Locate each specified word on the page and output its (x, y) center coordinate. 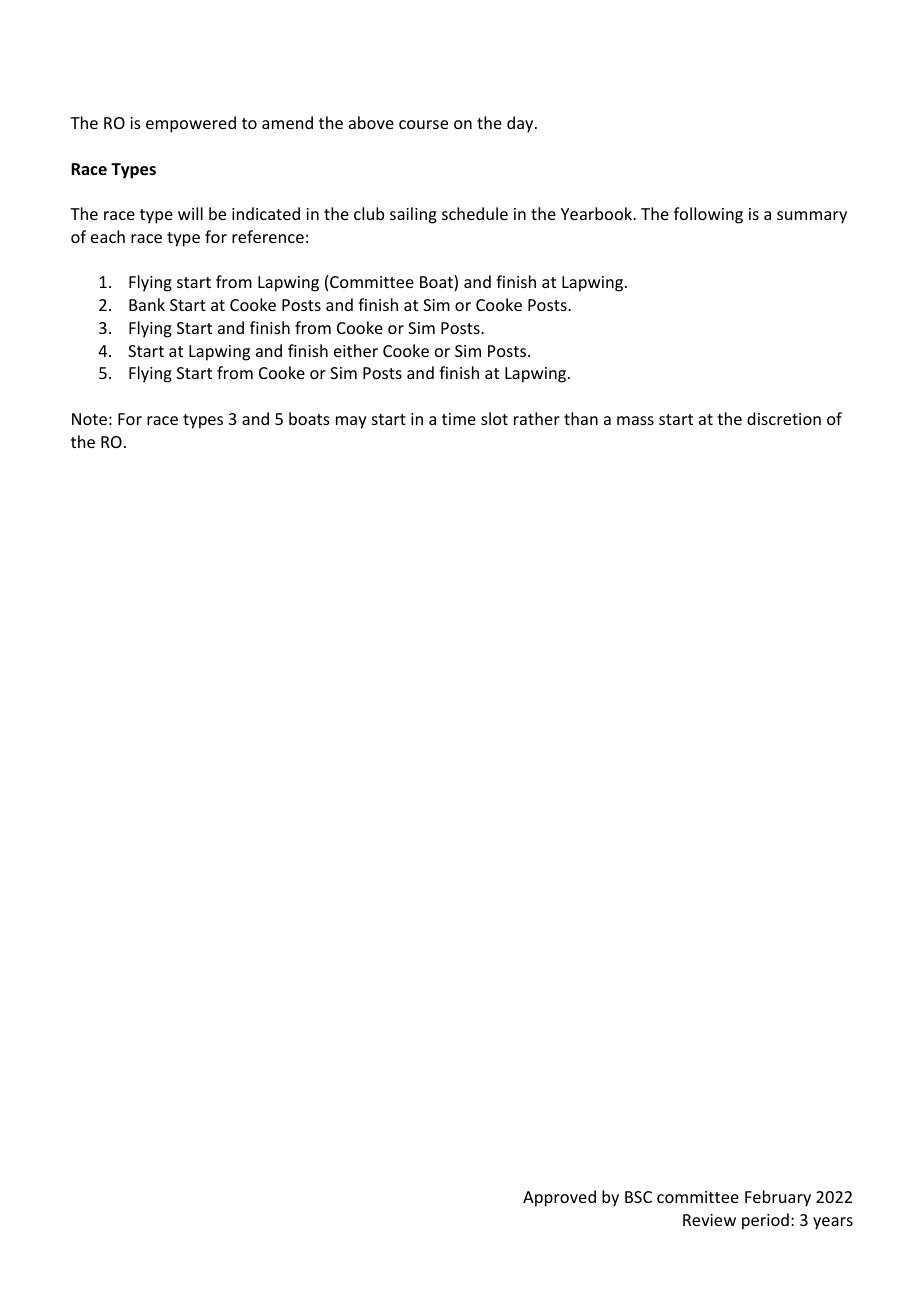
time (459, 419)
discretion (784, 418)
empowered (191, 124)
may (351, 422)
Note (89, 419)
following (708, 215)
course (423, 124)
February (778, 1198)
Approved (559, 1198)
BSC (638, 1197)
